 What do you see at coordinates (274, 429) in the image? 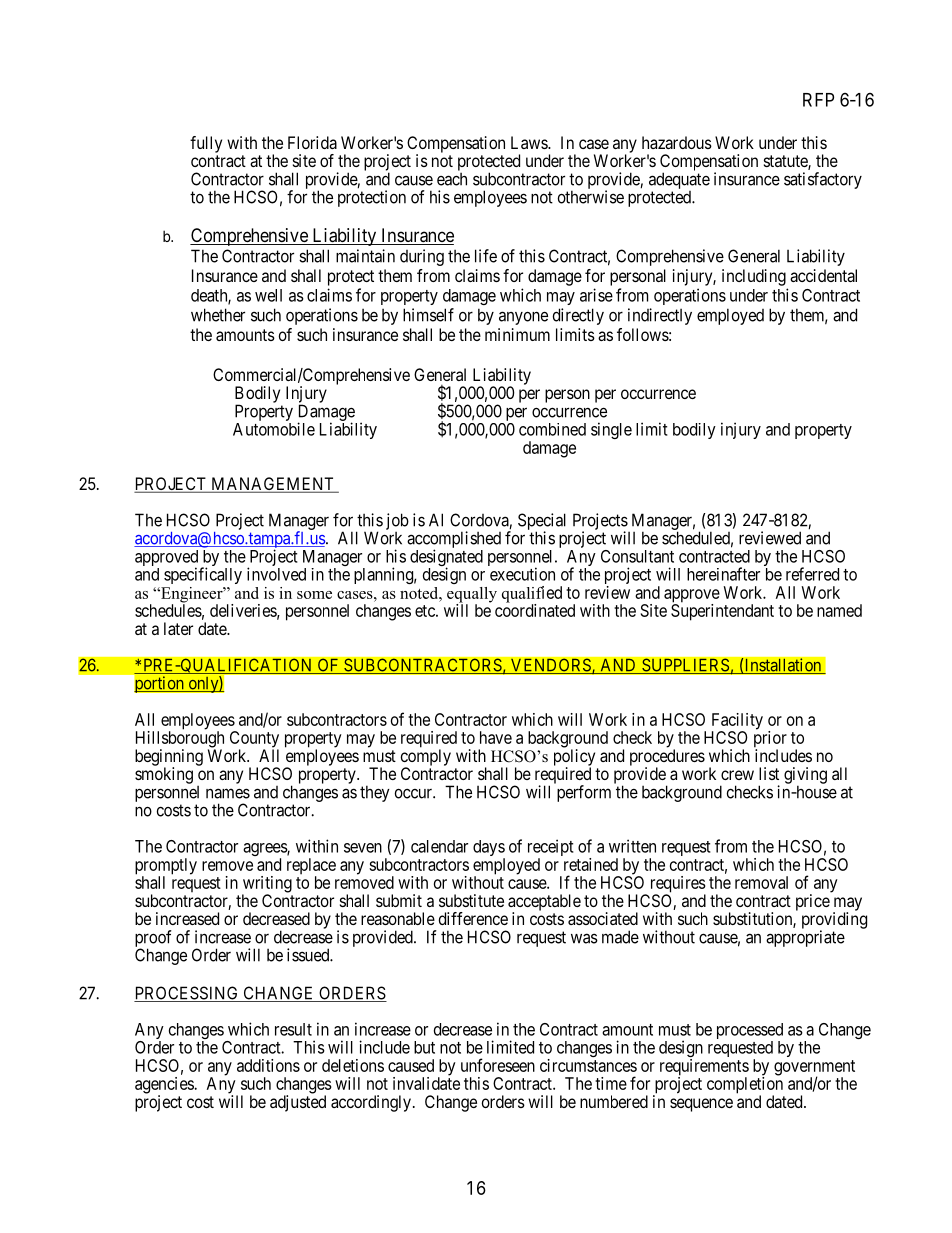
I see `Automobile` at bounding box center [274, 429].
